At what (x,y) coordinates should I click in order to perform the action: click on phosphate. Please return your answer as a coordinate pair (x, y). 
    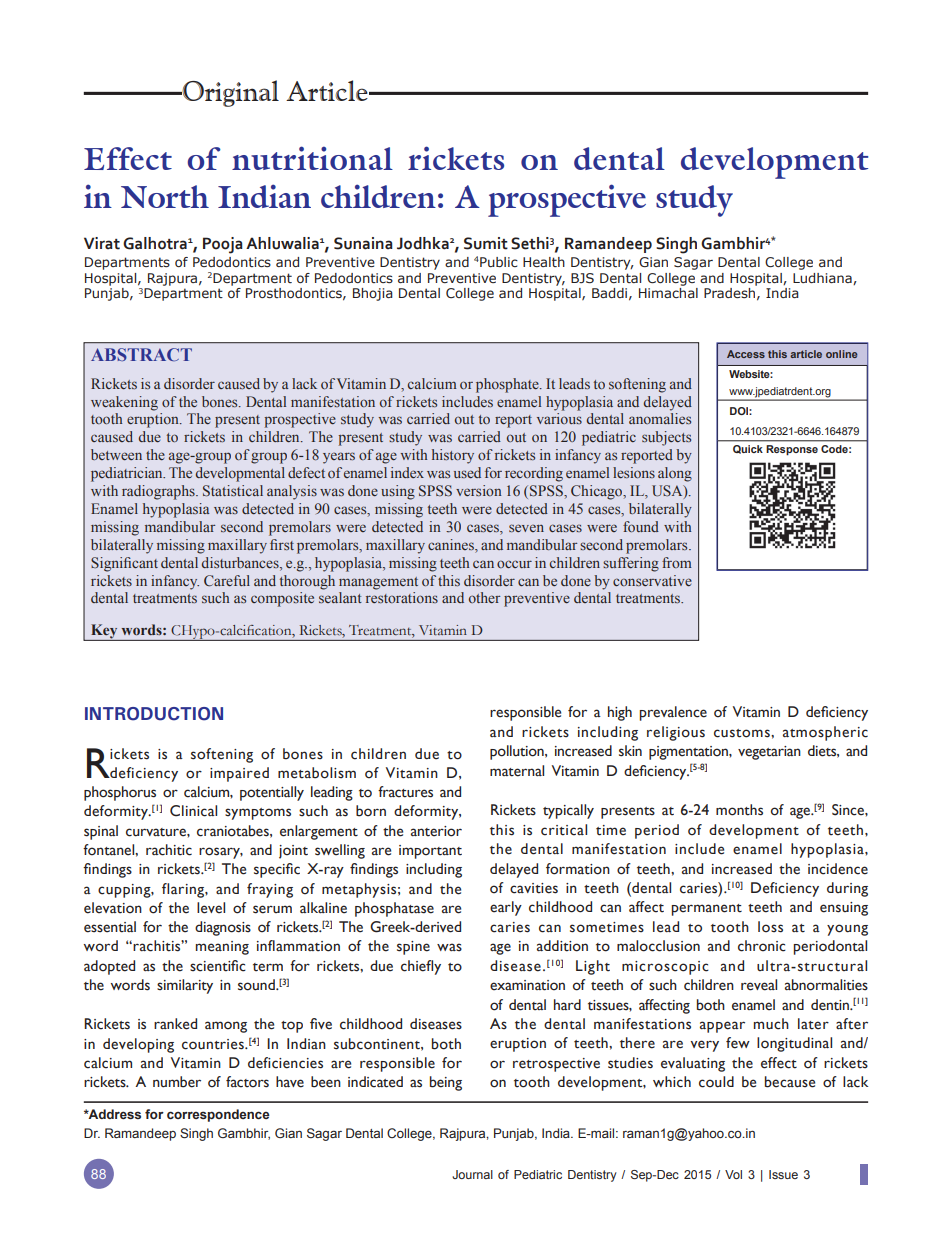
    Looking at the image, I should click on (508, 385).
